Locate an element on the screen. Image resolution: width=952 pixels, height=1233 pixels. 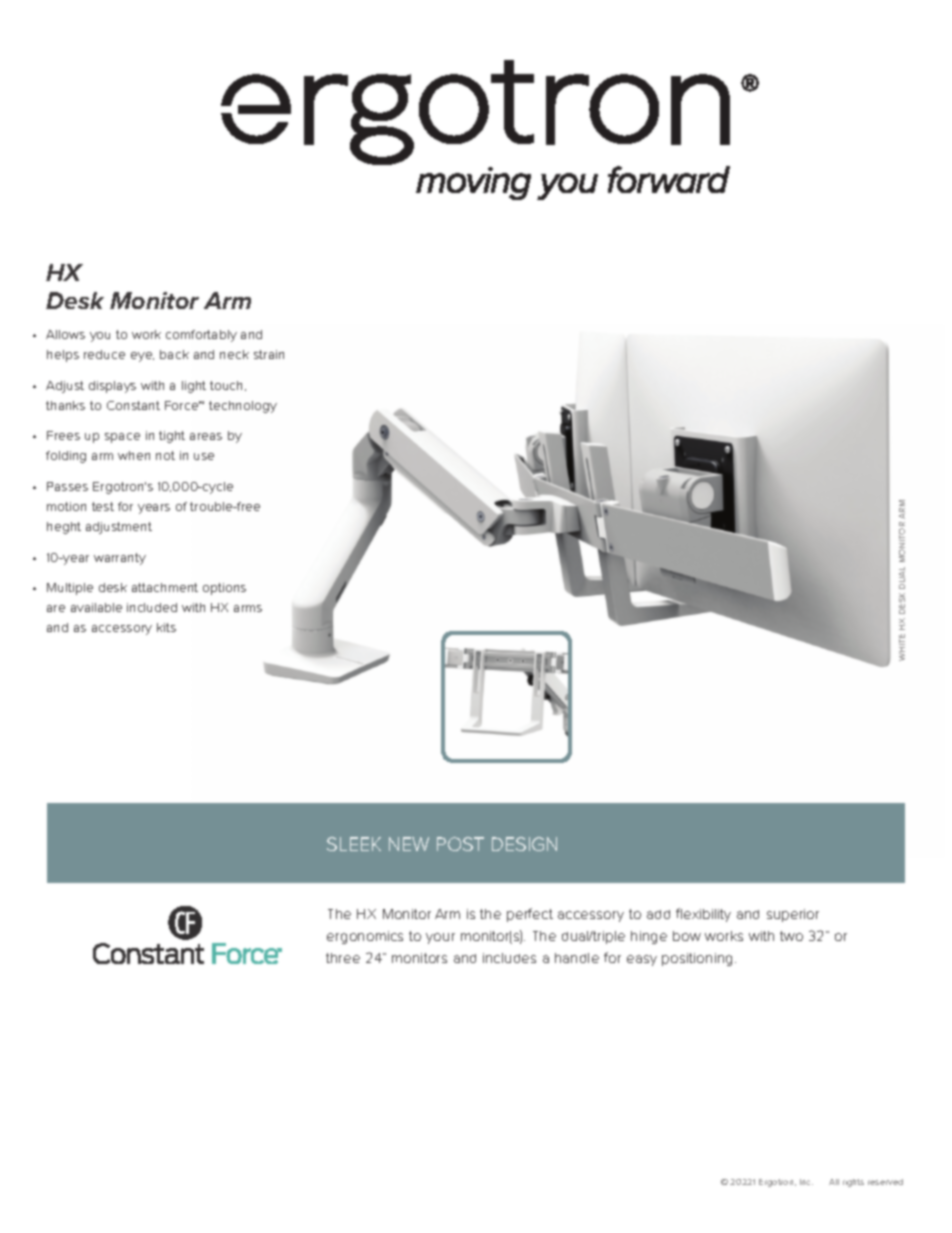
three is located at coordinates (343, 958).
